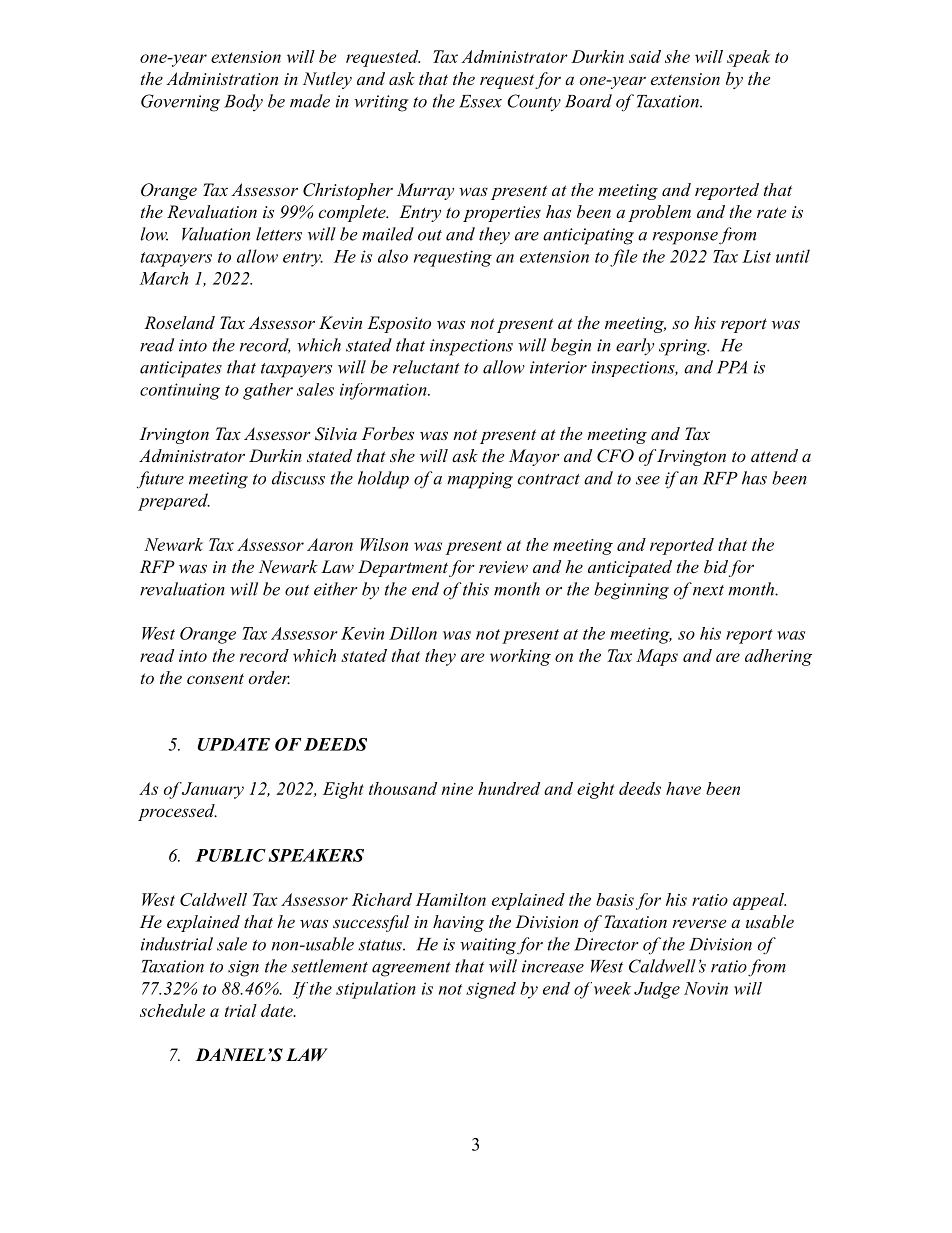 This screenshot has height=1233, width=952. Describe the element at coordinates (174, 502) in the screenshot. I see `prepared` at that location.
